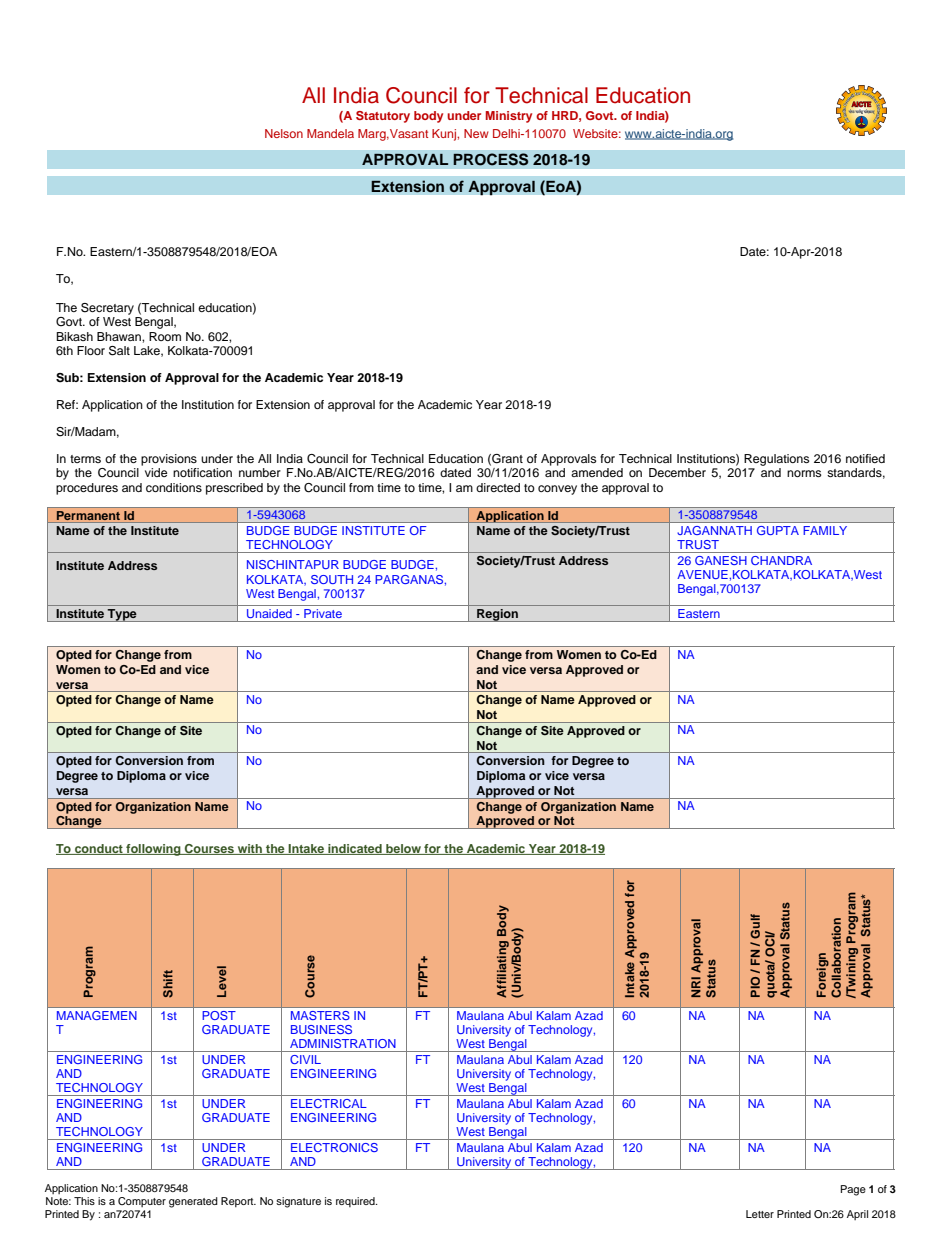 This screenshot has width=952, height=1233. Describe the element at coordinates (498, 487) in the screenshot. I see `directed` at that location.
